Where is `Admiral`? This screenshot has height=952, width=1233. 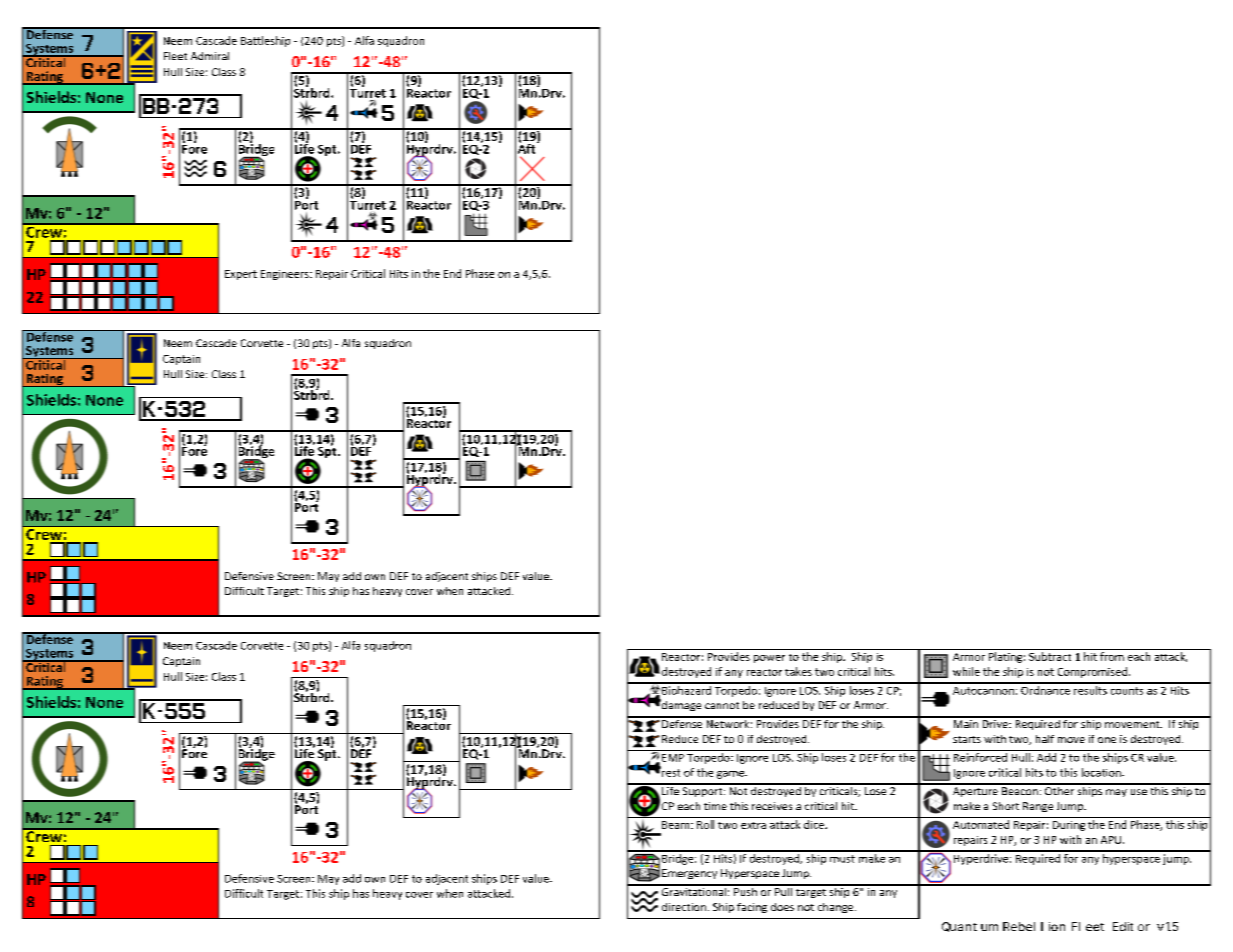
Admiral is located at coordinates (210, 56).
